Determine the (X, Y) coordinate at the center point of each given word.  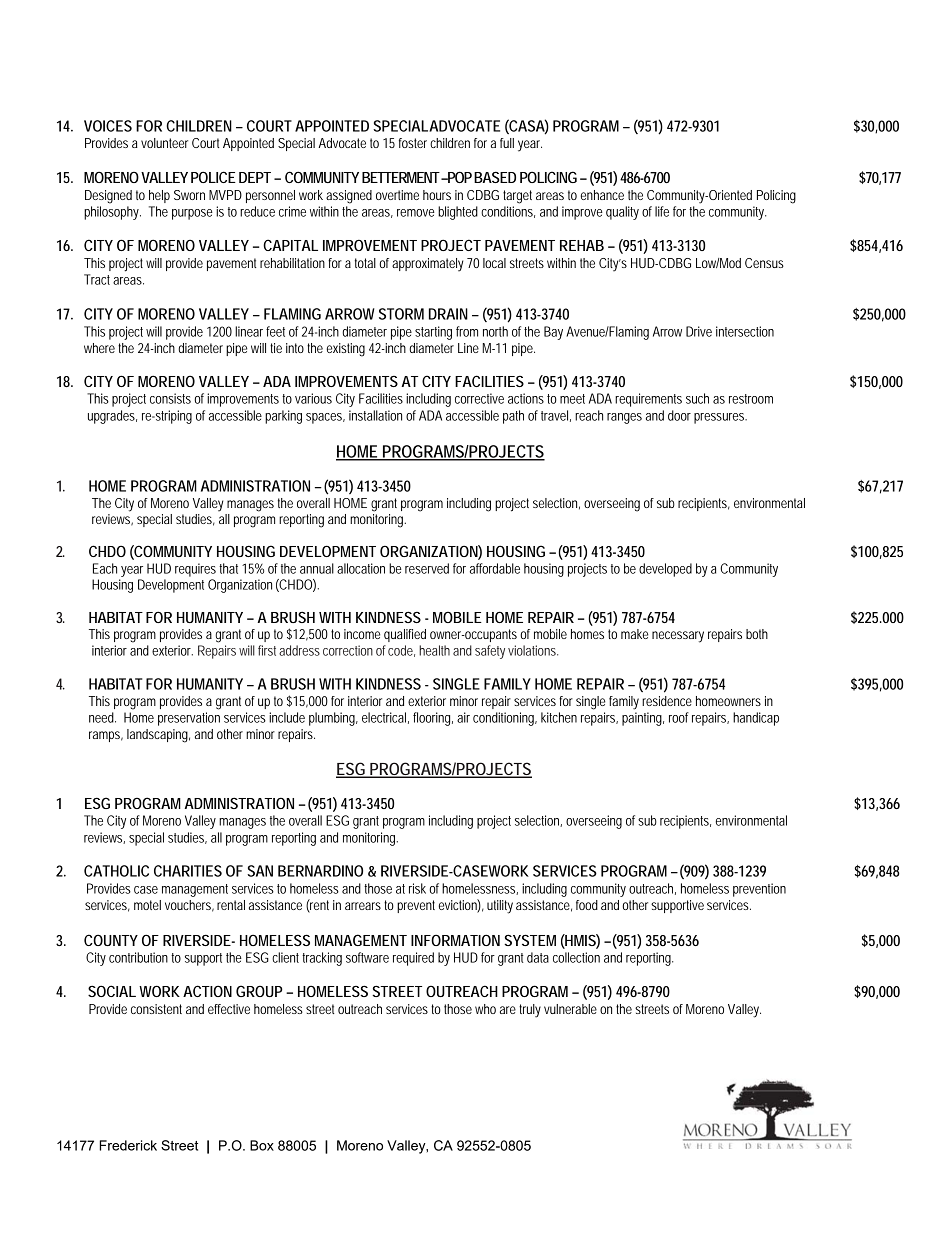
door (679, 415)
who (485, 1009)
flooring (433, 719)
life (662, 211)
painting (643, 719)
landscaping (158, 736)
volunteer (164, 143)
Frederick (128, 1145)
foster (413, 143)
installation (375, 415)
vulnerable (570, 1009)
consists (172, 398)
